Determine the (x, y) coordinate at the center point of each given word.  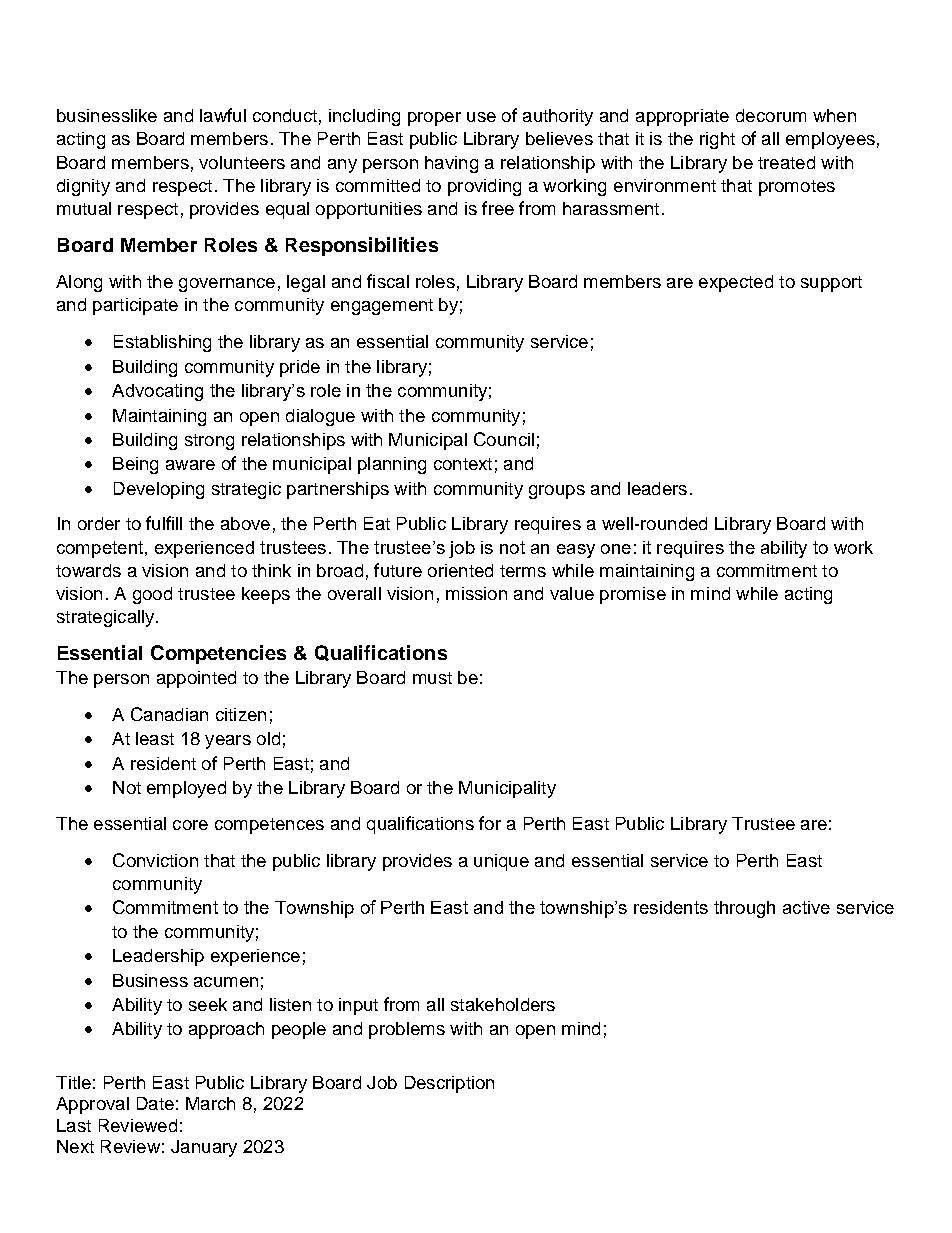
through (744, 909)
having (451, 164)
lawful (223, 115)
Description (449, 1084)
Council (504, 439)
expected (736, 283)
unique (501, 862)
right (717, 140)
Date (155, 1103)
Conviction (155, 860)
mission (476, 593)
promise (633, 595)
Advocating (157, 392)
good (152, 595)
